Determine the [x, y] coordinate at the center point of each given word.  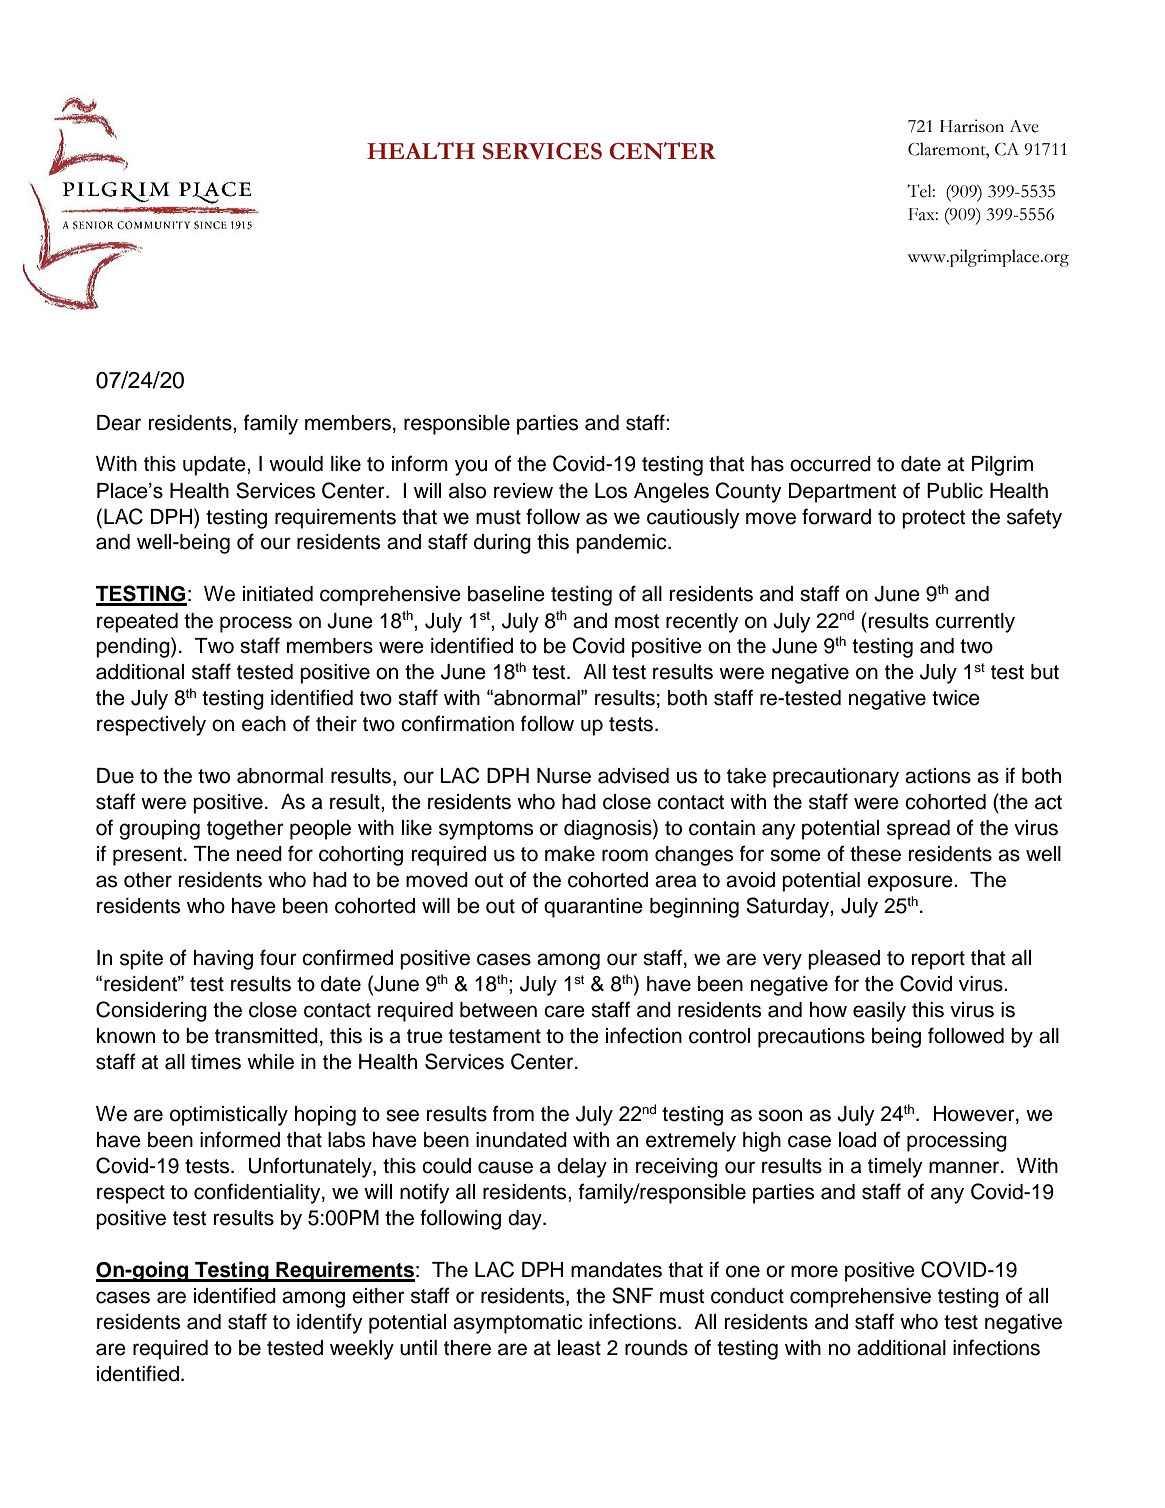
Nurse [564, 776]
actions [938, 776]
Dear [119, 423]
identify [330, 1323]
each [264, 724]
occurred [830, 464]
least [579, 1348]
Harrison [972, 126]
